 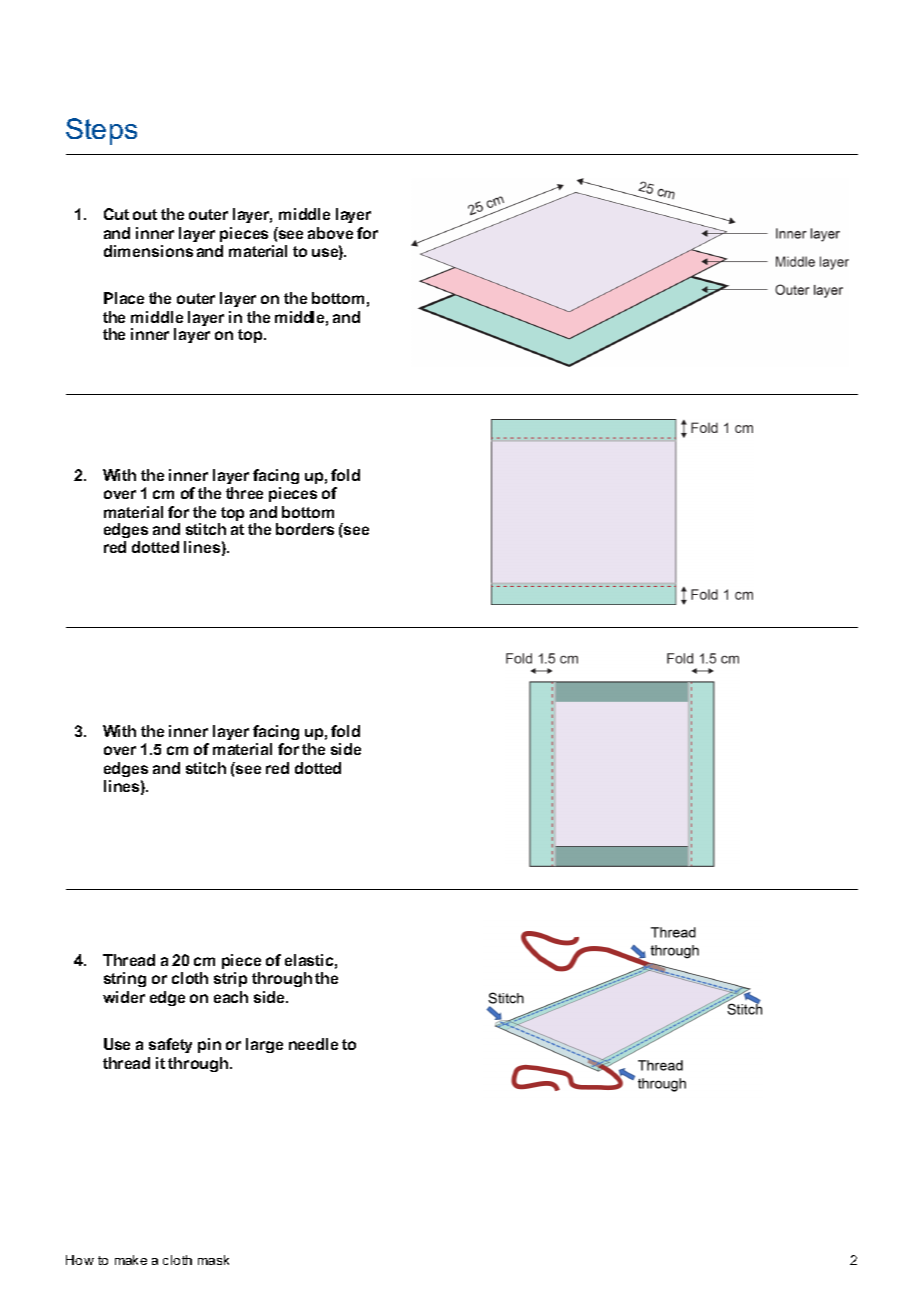 What do you see at coordinates (124, 298) in the image?
I see `Place` at bounding box center [124, 298].
